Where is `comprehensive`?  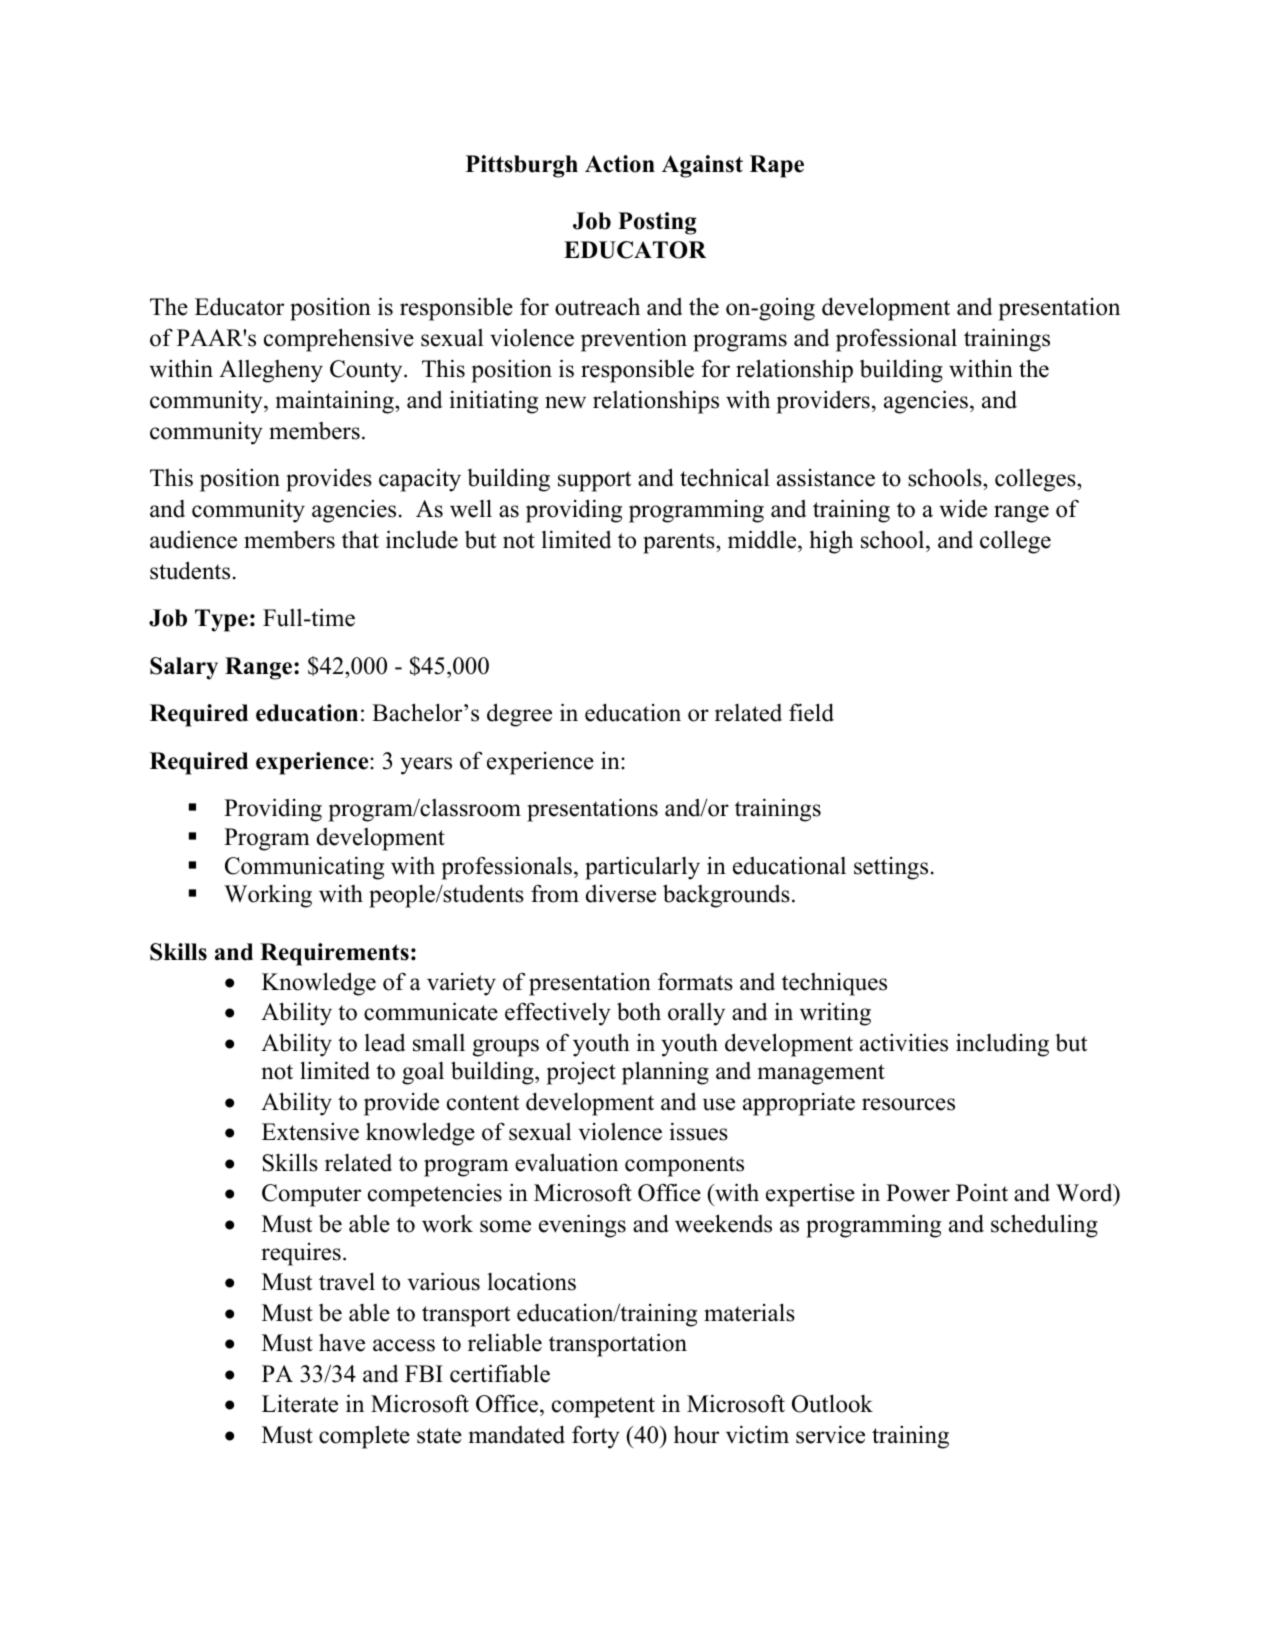 comprehensive is located at coordinates (339, 340).
